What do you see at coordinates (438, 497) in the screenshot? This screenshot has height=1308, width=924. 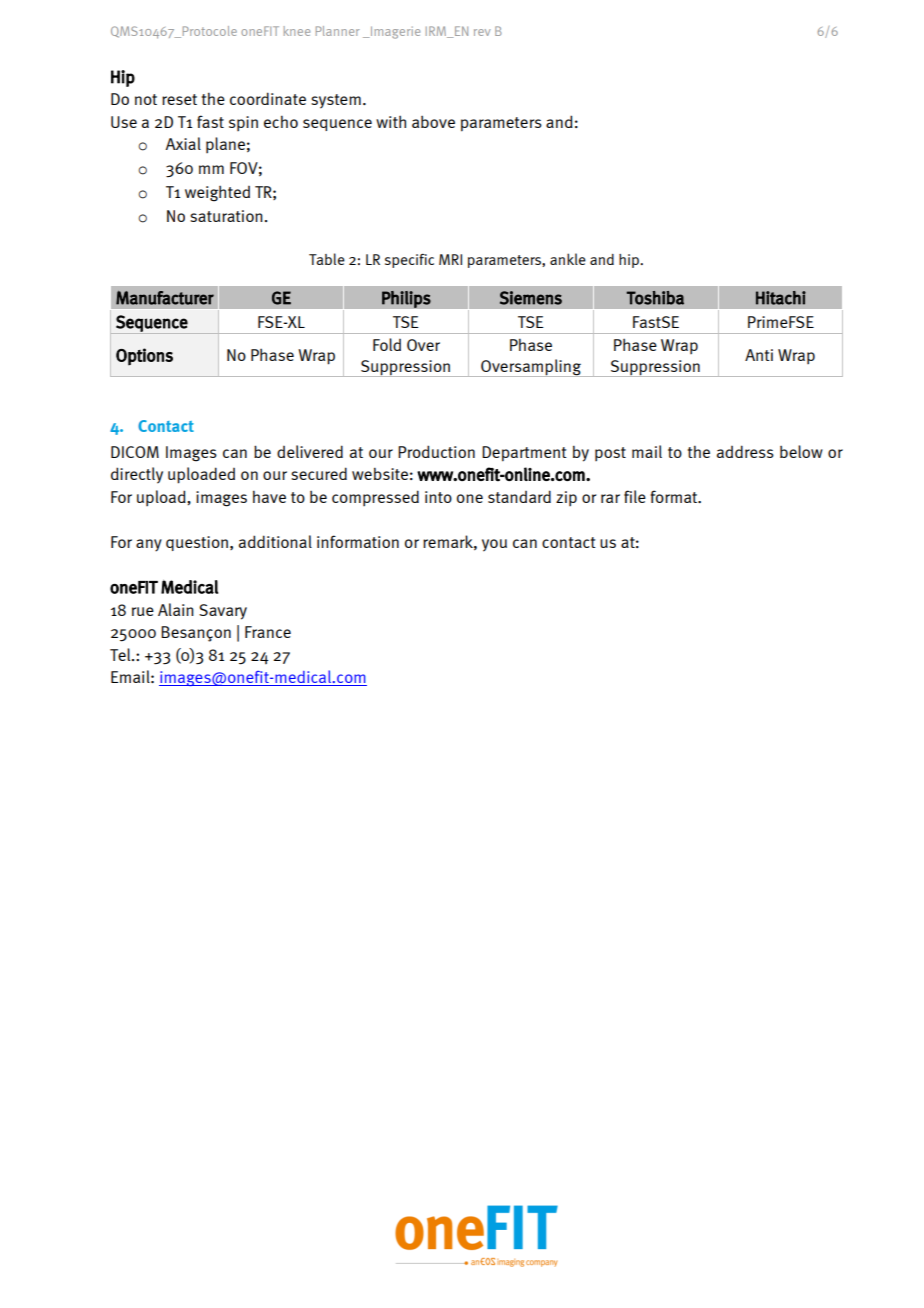 I see `into` at bounding box center [438, 497].
